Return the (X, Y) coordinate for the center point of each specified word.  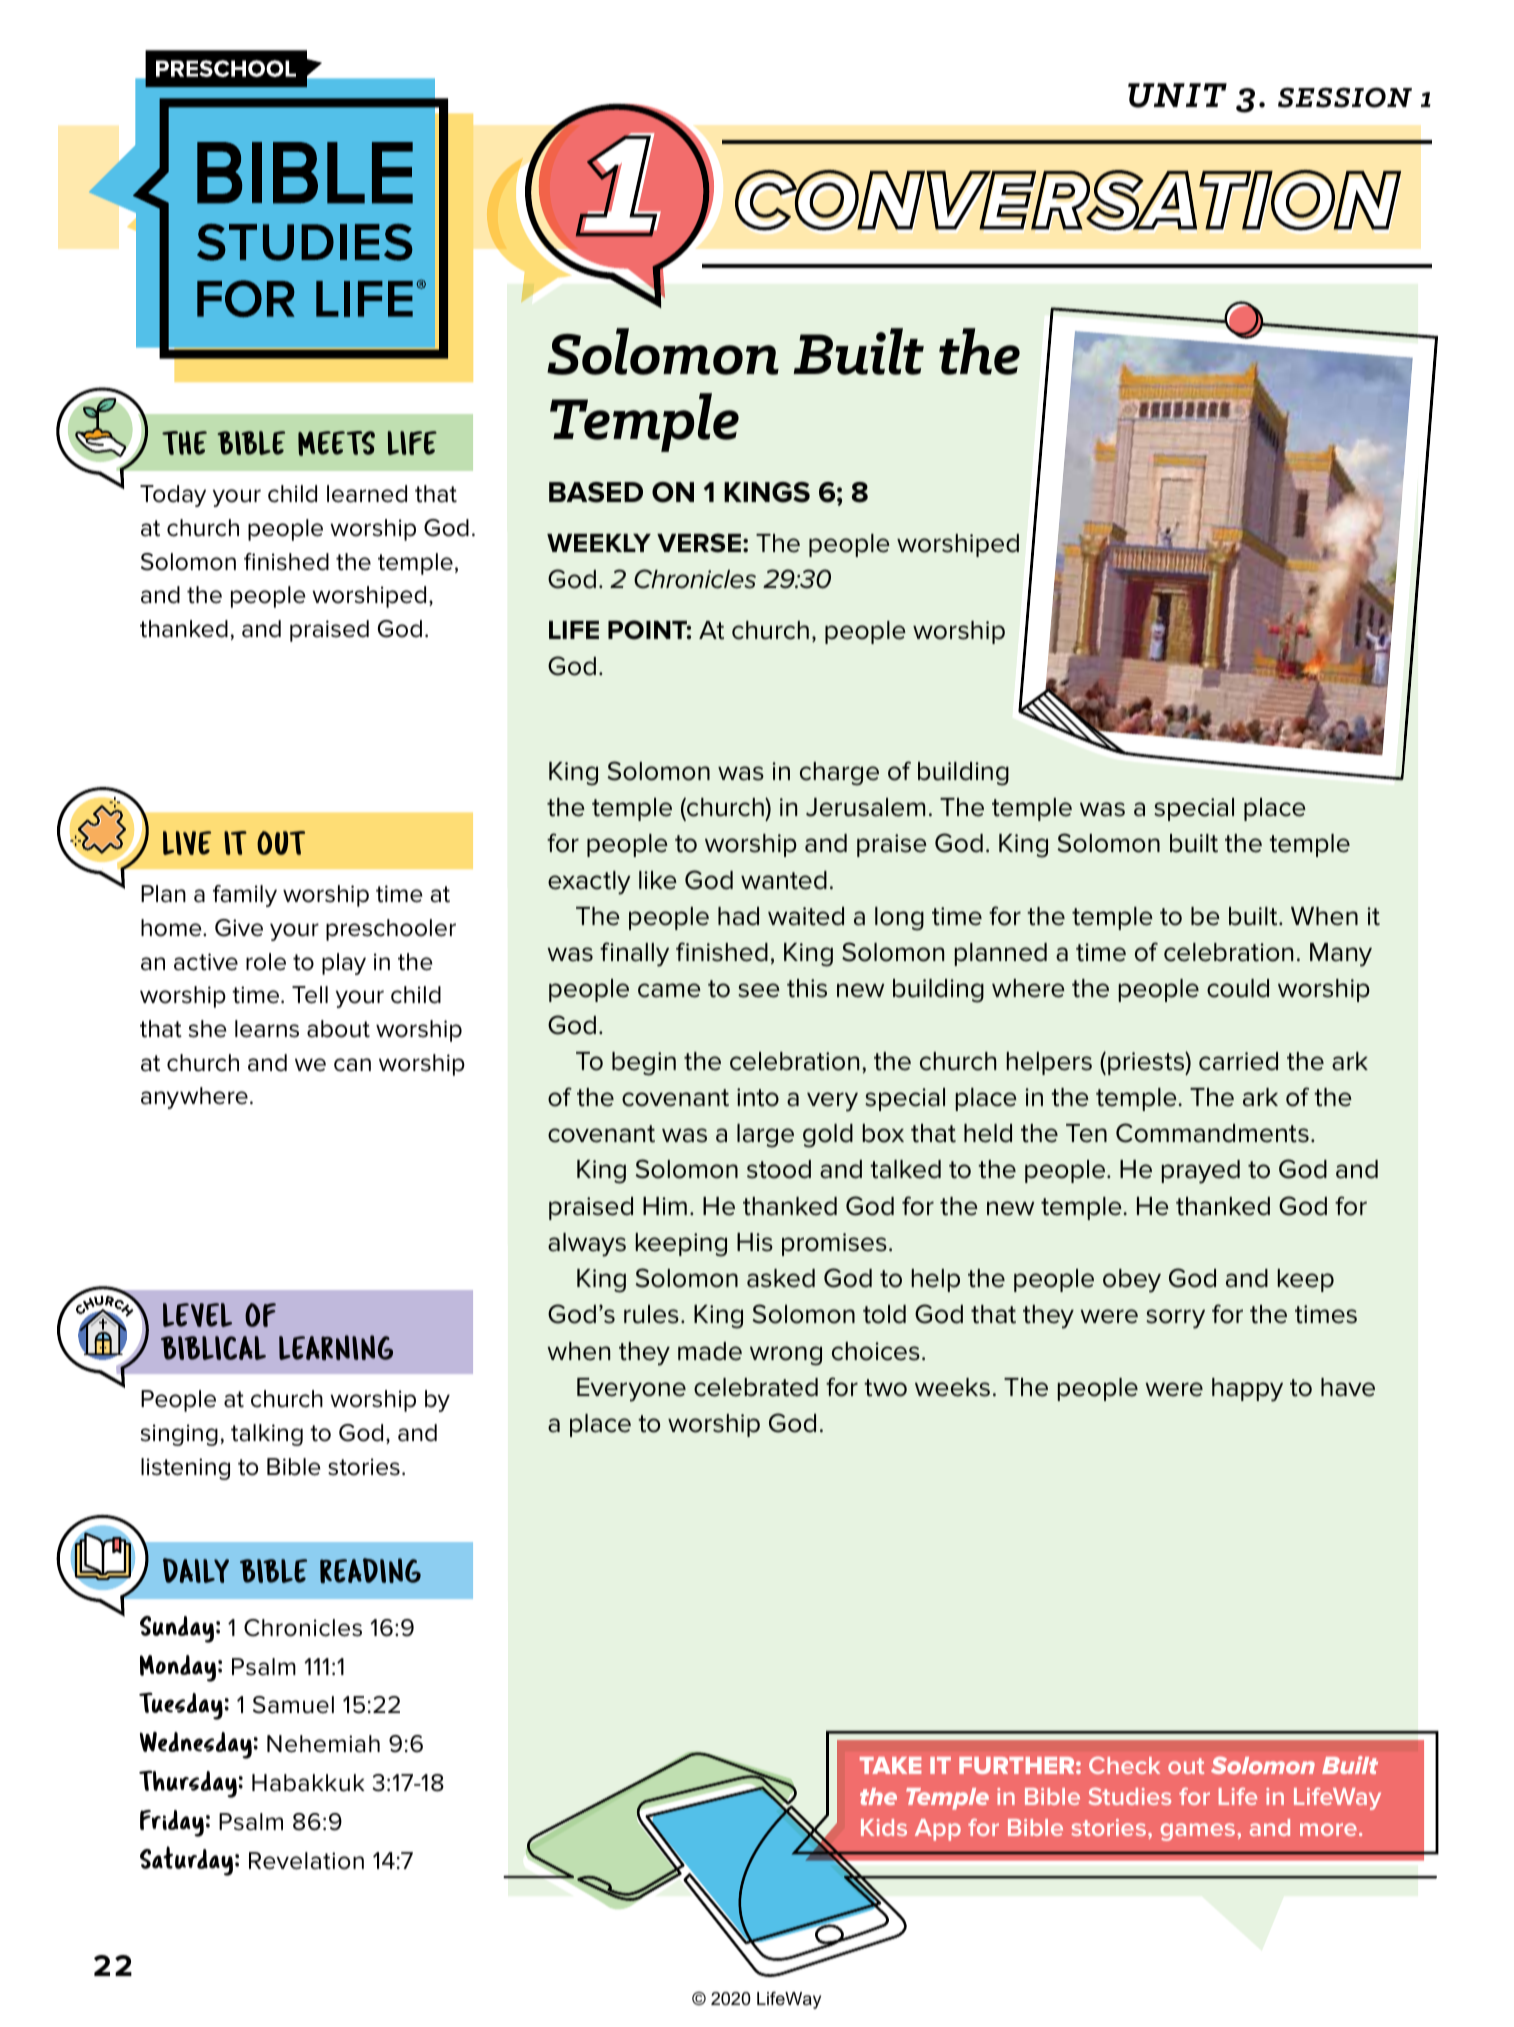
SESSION (1345, 97)
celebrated (756, 1387)
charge (839, 774)
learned (367, 494)
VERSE (699, 543)
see (759, 990)
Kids (884, 1827)
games (1199, 1832)
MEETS (336, 443)
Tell (310, 995)
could (1238, 988)
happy (1247, 1390)
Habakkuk (308, 1783)
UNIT (1177, 95)
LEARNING (336, 1348)
